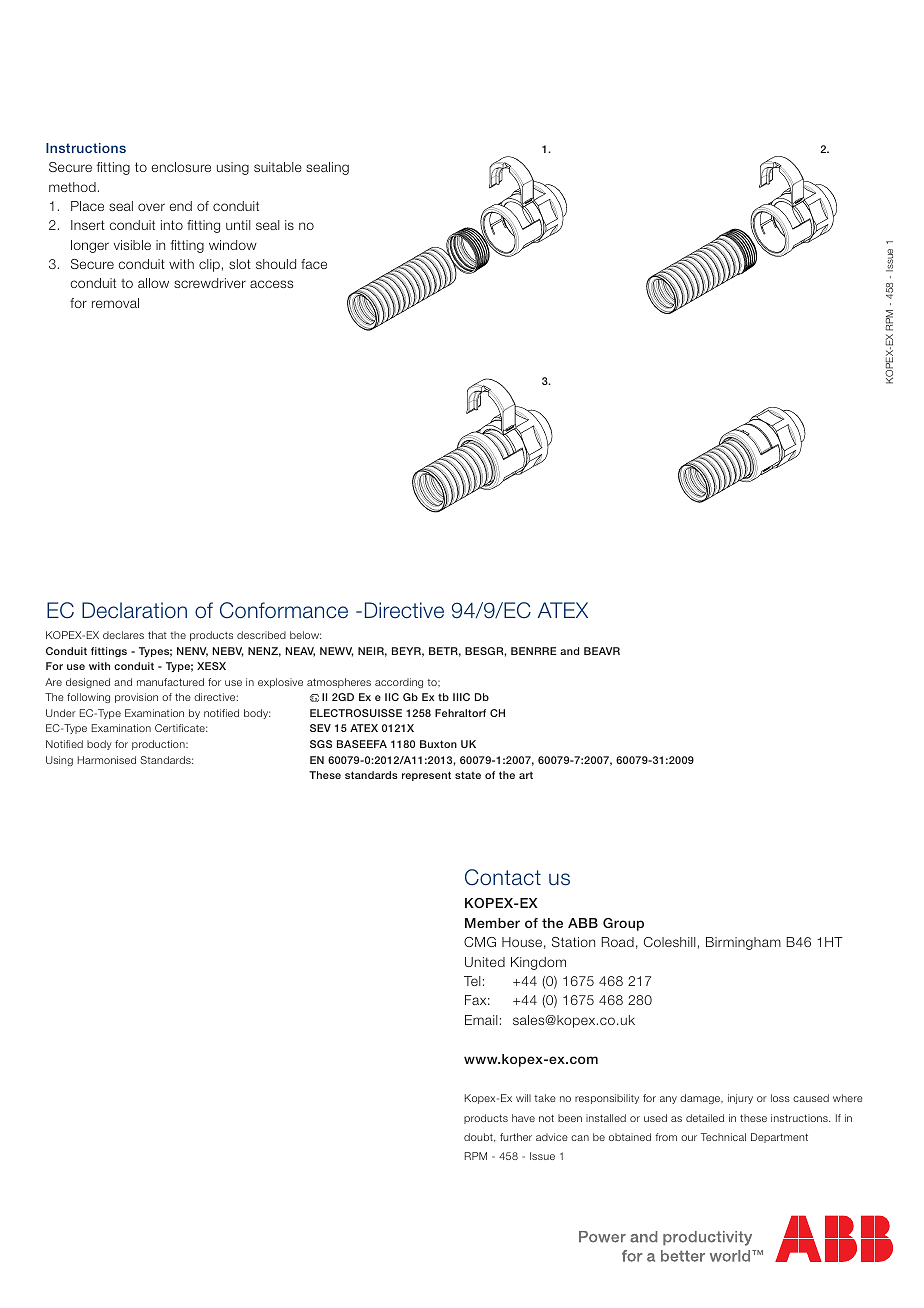 This page has height=1308, width=924. What do you see at coordinates (271, 284) in the page?
I see `access` at bounding box center [271, 284].
